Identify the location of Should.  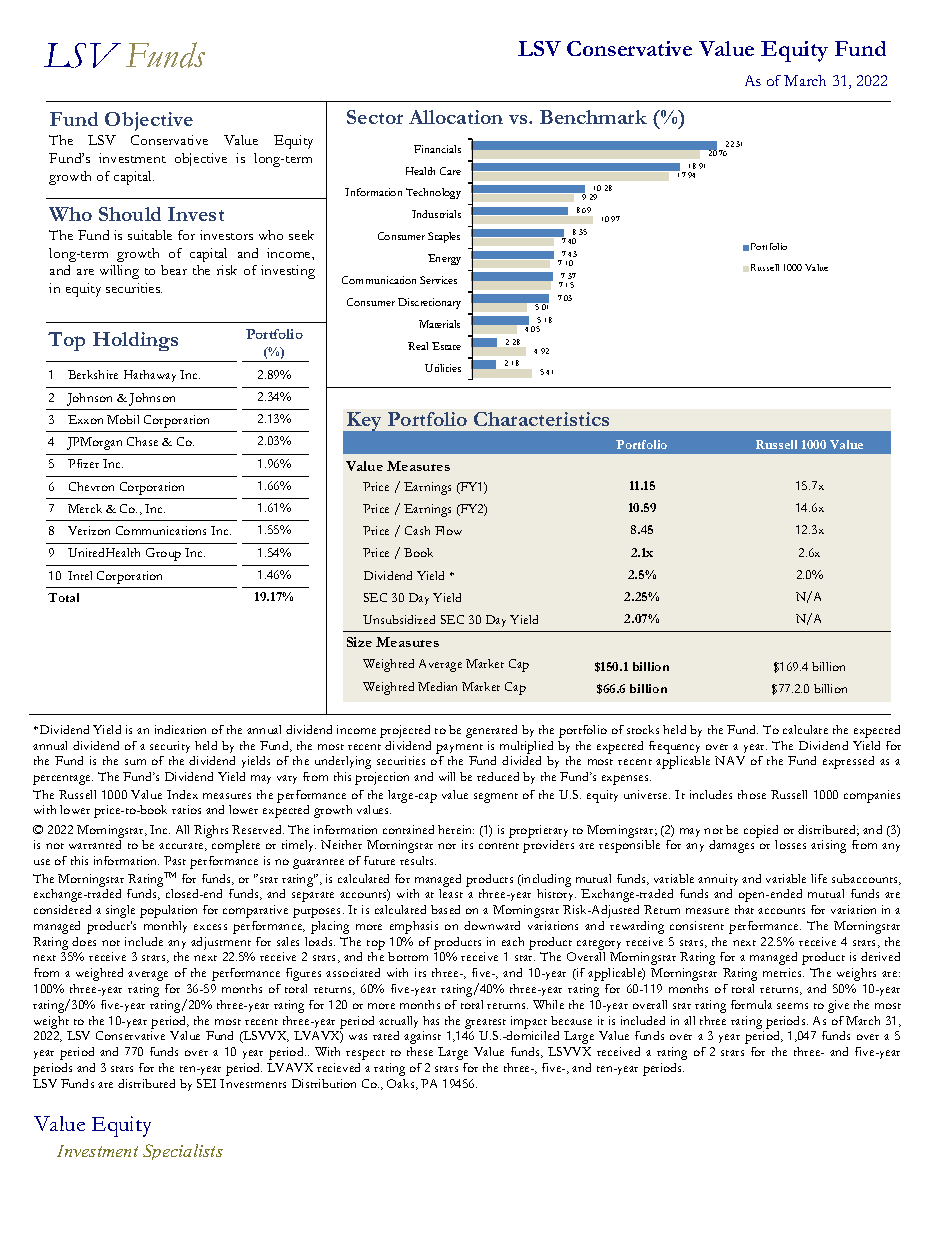
(130, 214).
